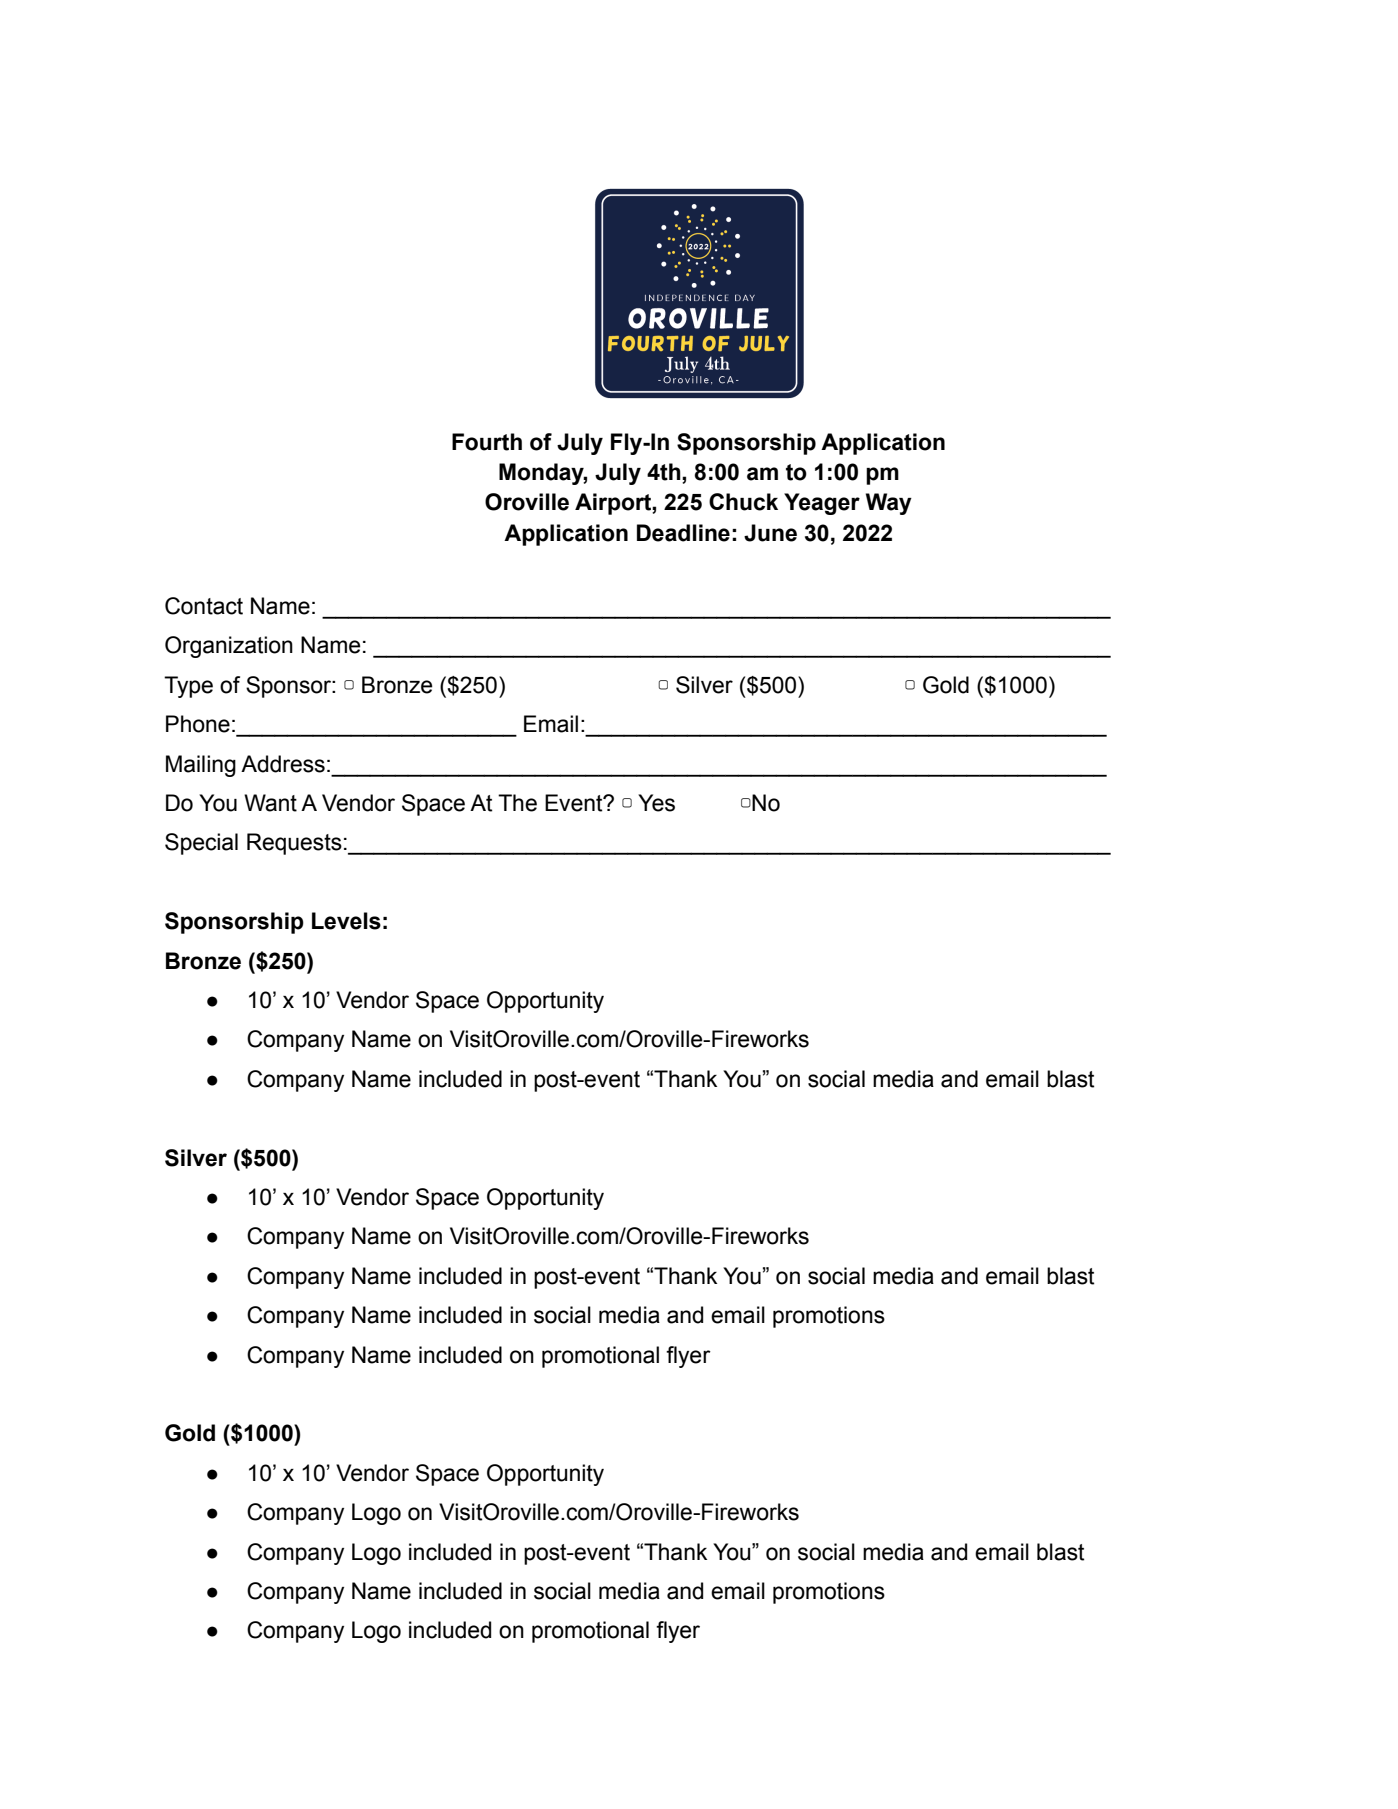 The height and width of the page is (1809, 1398). Describe the element at coordinates (656, 803) in the page. I see `Yes` at that location.
